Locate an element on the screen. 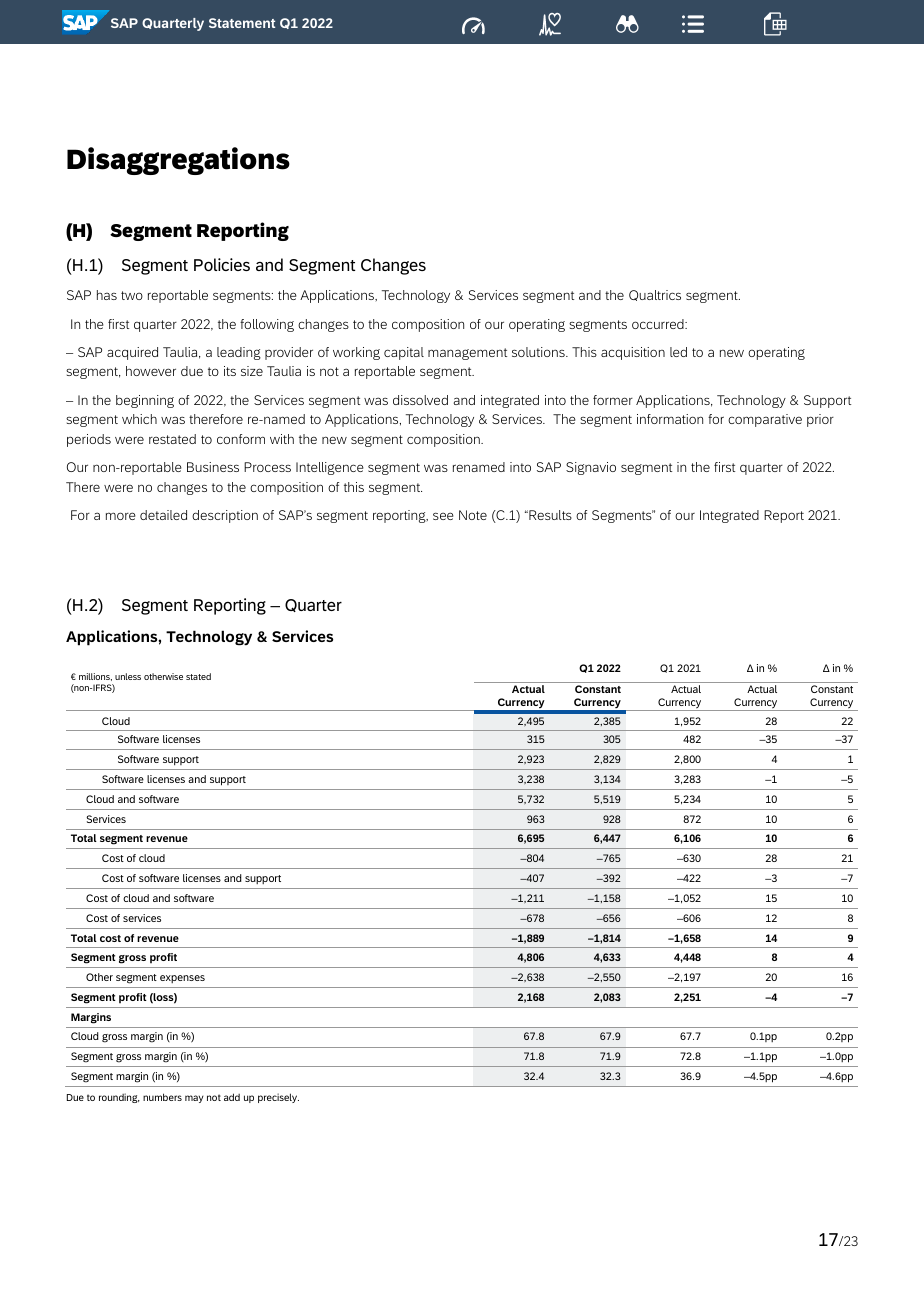 Image resolution: width=924 pixels, height=1308 pixels. detailed is located at coordinates (163, 515).
